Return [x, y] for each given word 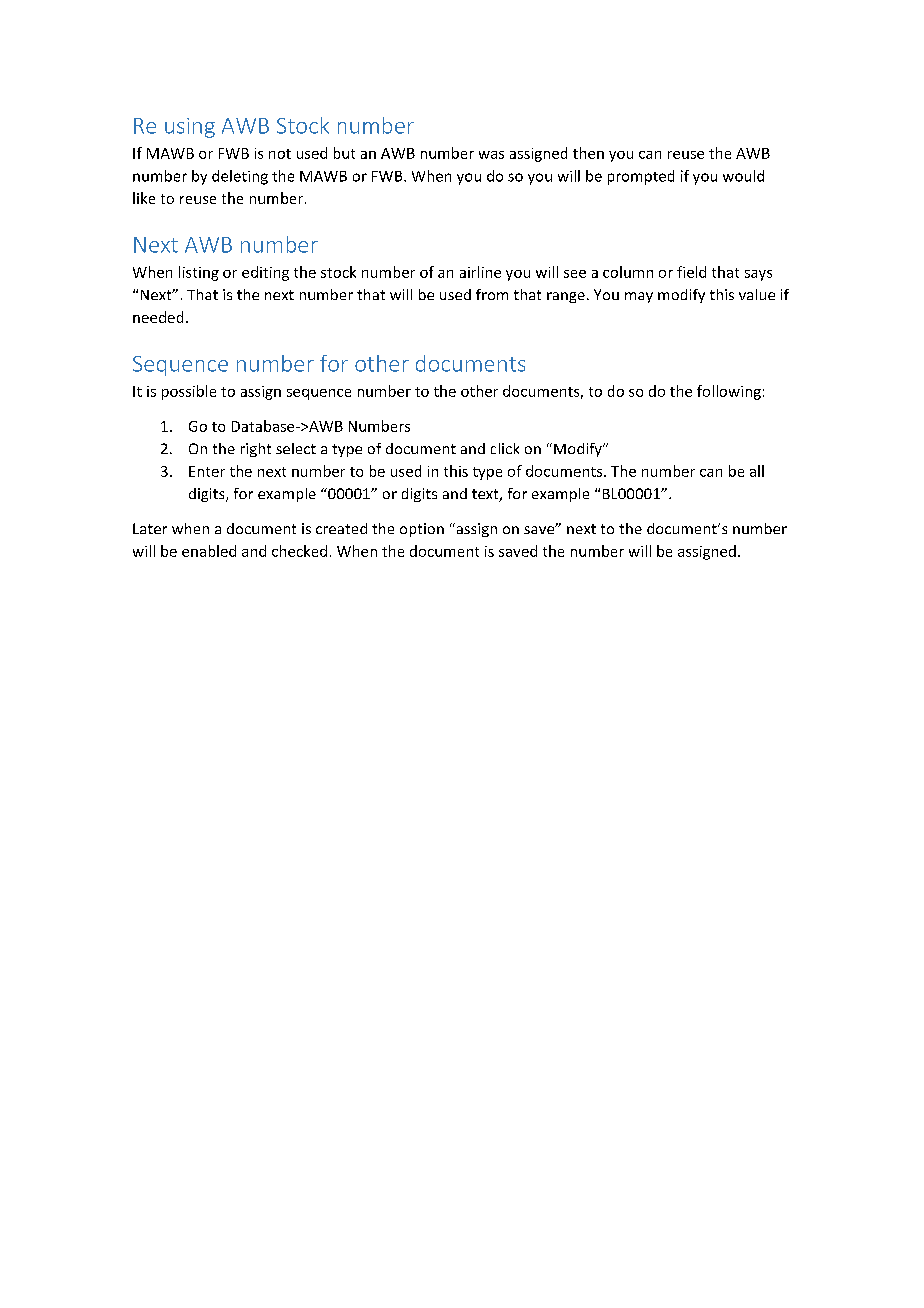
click [505, 448]
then [588, 153]
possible [189, 392]
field [691, 272]
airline [480, 272]
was [491, 155]
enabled [209, 551]
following [729, 392]
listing [199, 273]
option [422, 530]
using [190, 128]
